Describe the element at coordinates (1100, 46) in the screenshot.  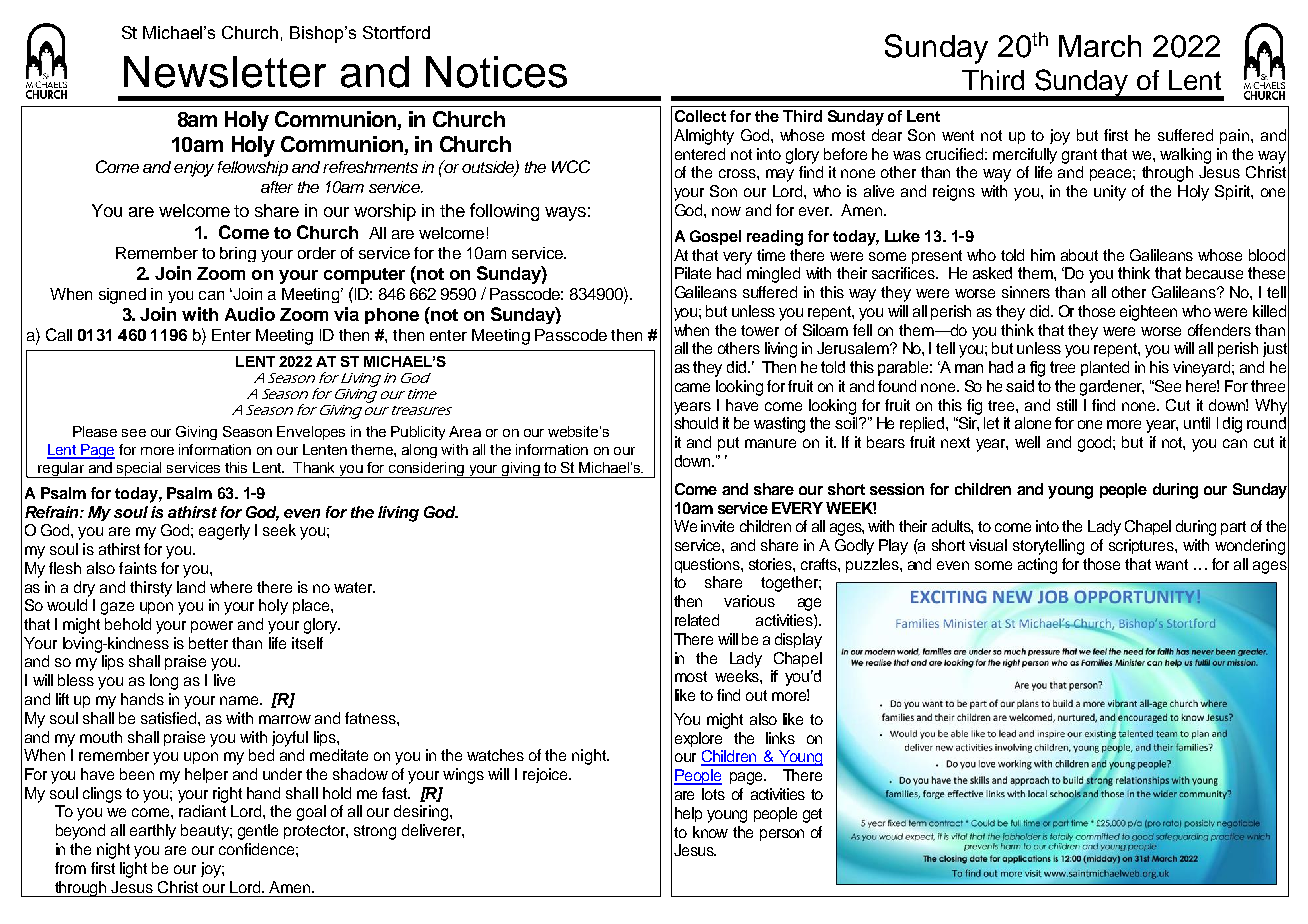
I see `March` at that location.
